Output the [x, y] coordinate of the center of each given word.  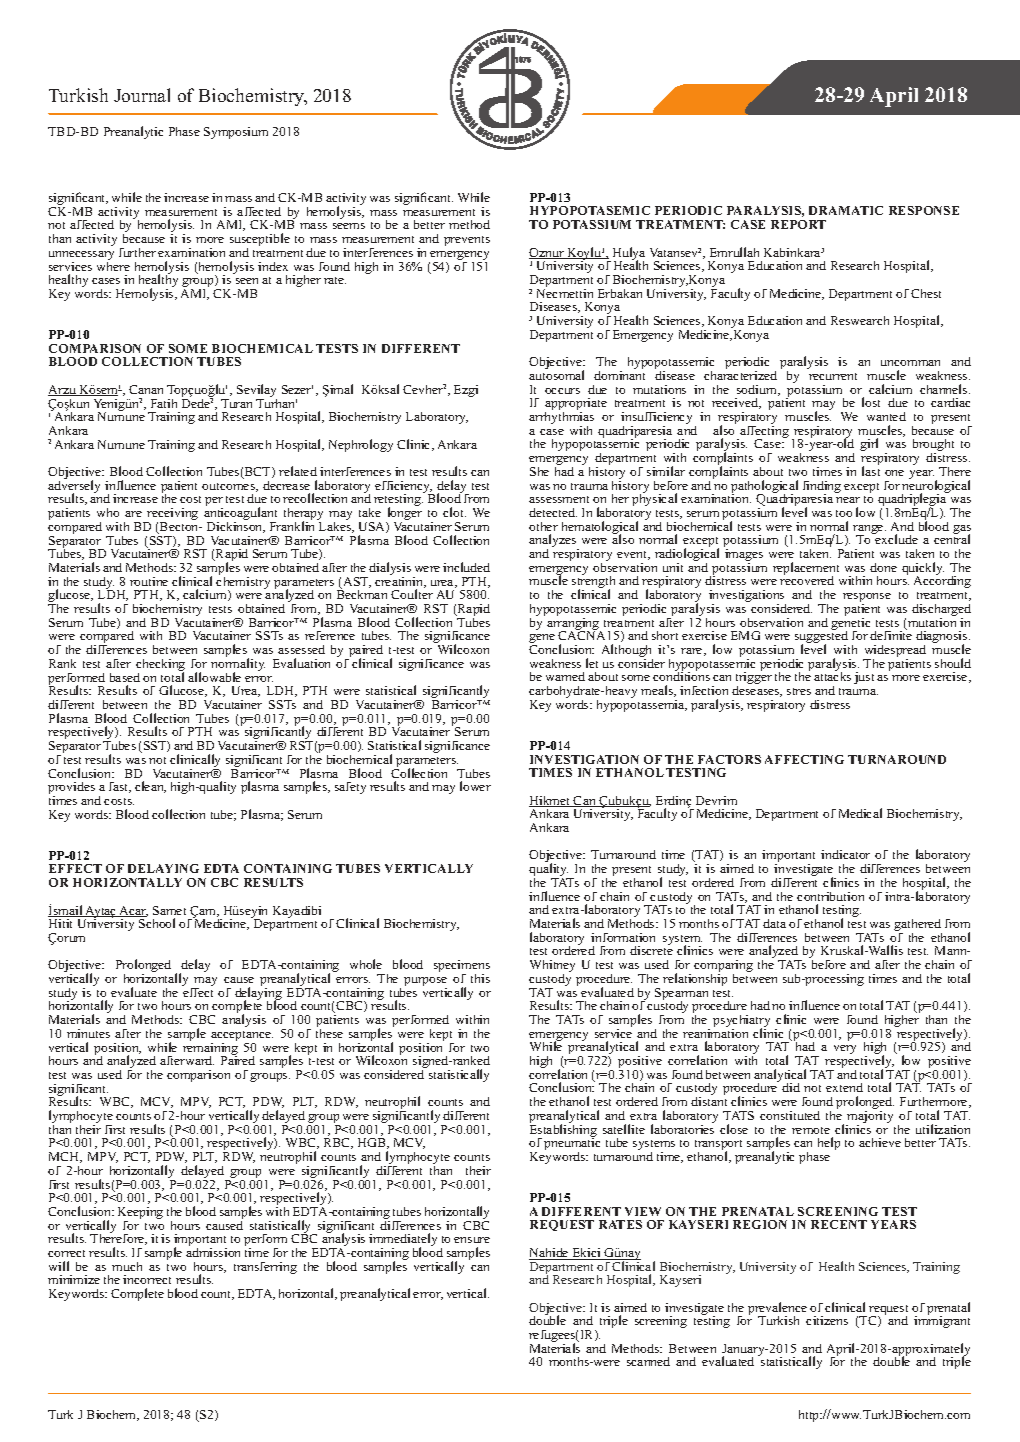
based [125, 677]
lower [475, 786]
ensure [472, 1240]
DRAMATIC [846, 210]
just [864, 678]
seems [349, 226]
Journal [142, 95]
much [127, 1266]
